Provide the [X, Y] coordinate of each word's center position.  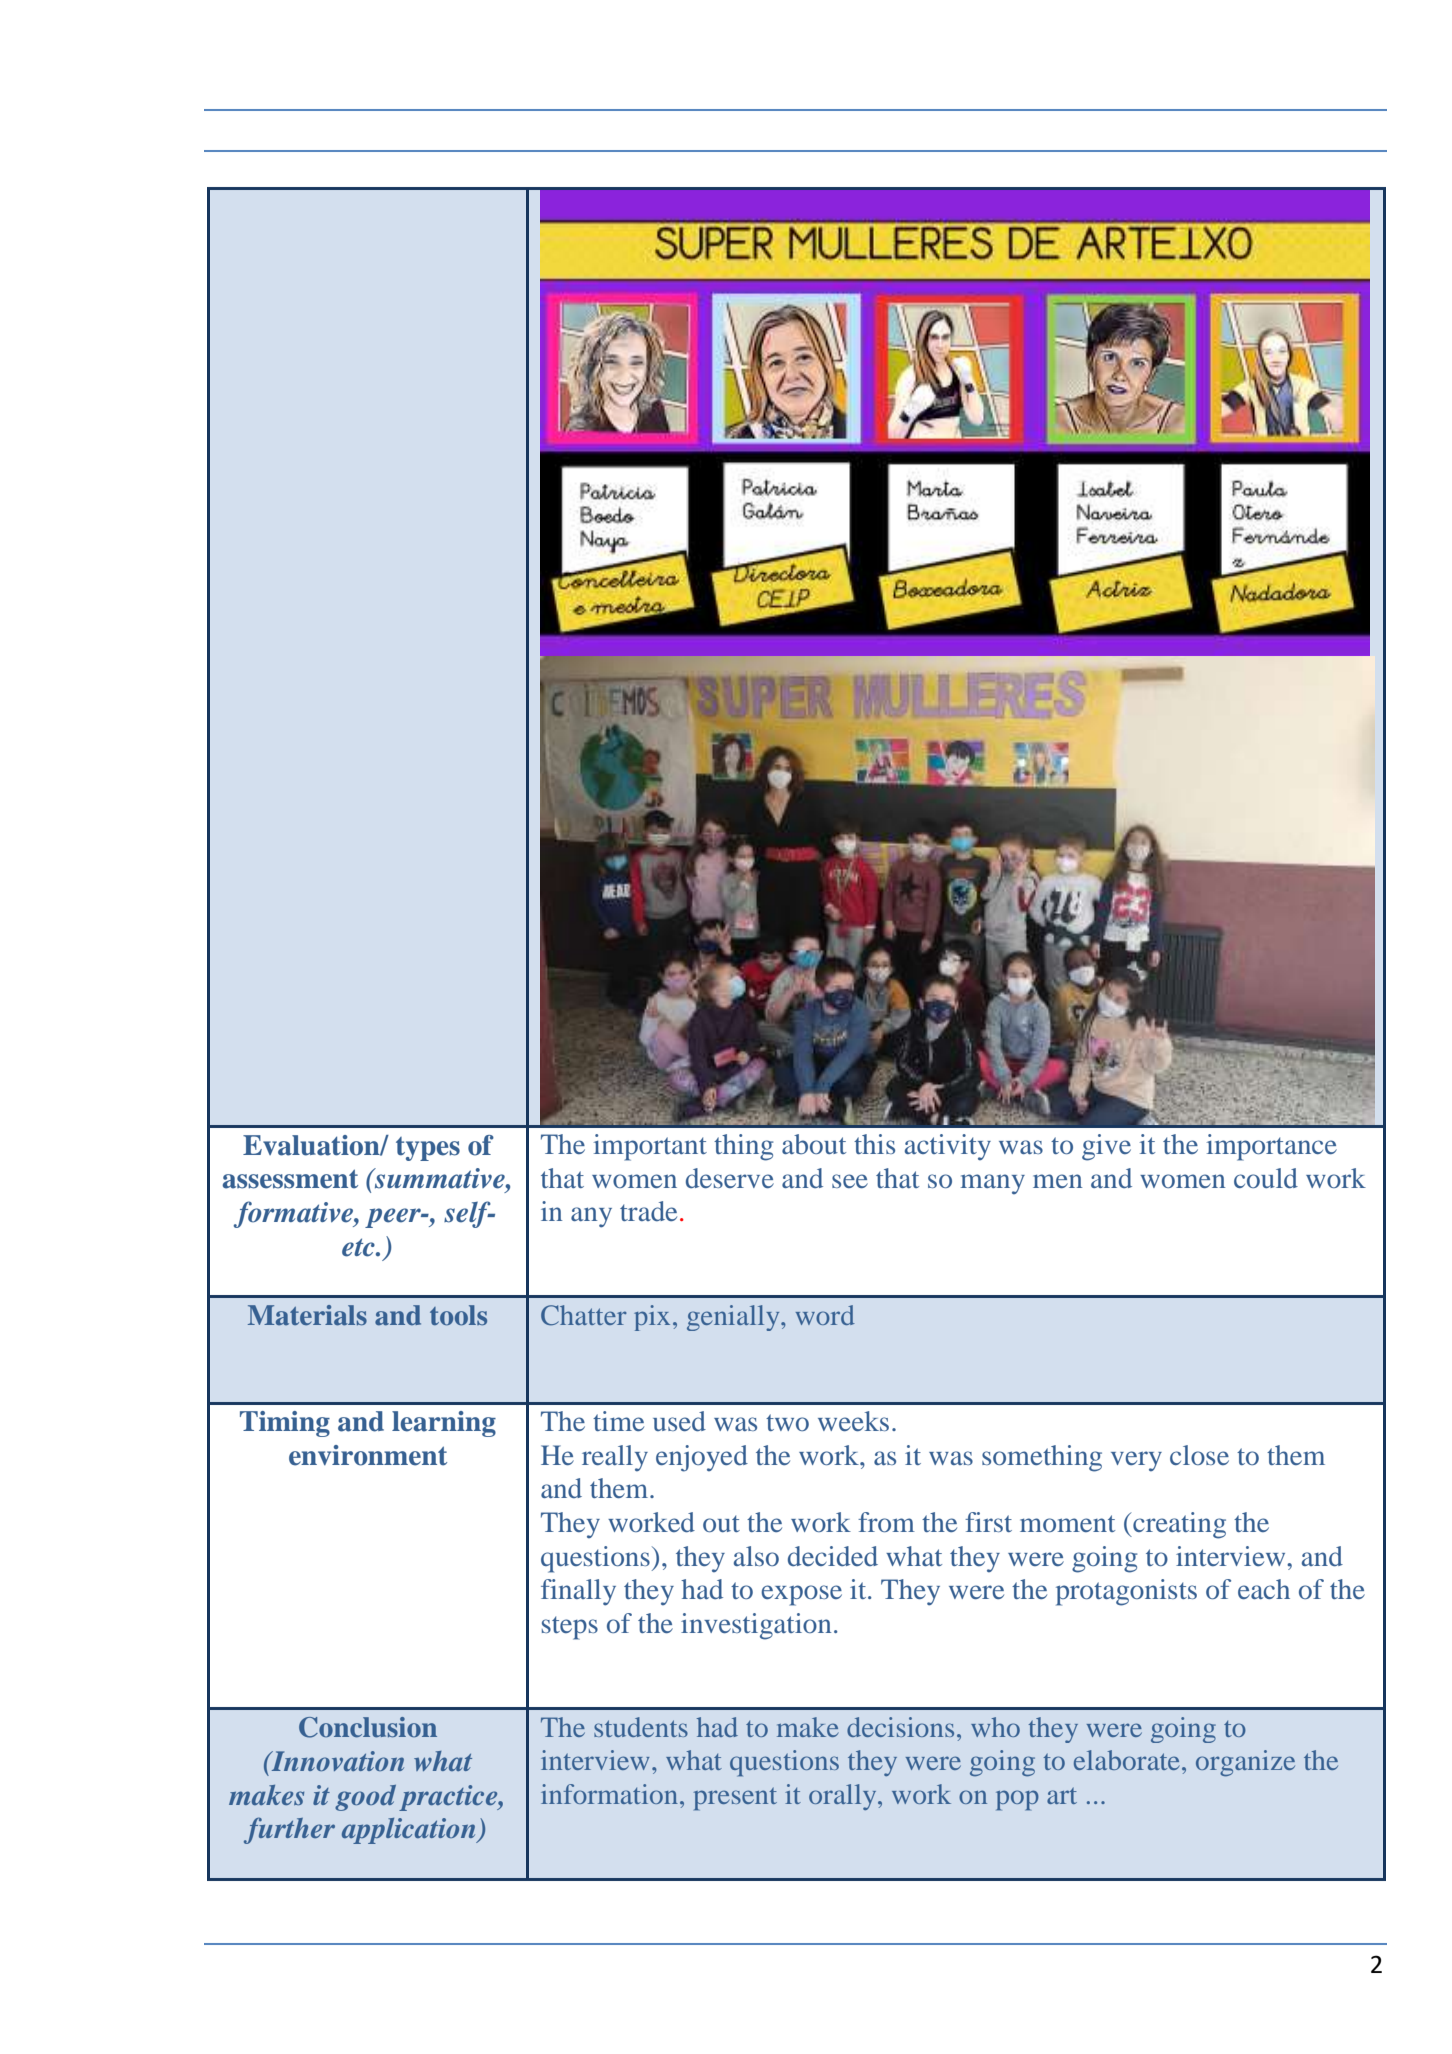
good [365, 1798]
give [1106, 1147]
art [1062, 1796]
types [428, 1149]
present [735, 1799]
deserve [730, 1178]
